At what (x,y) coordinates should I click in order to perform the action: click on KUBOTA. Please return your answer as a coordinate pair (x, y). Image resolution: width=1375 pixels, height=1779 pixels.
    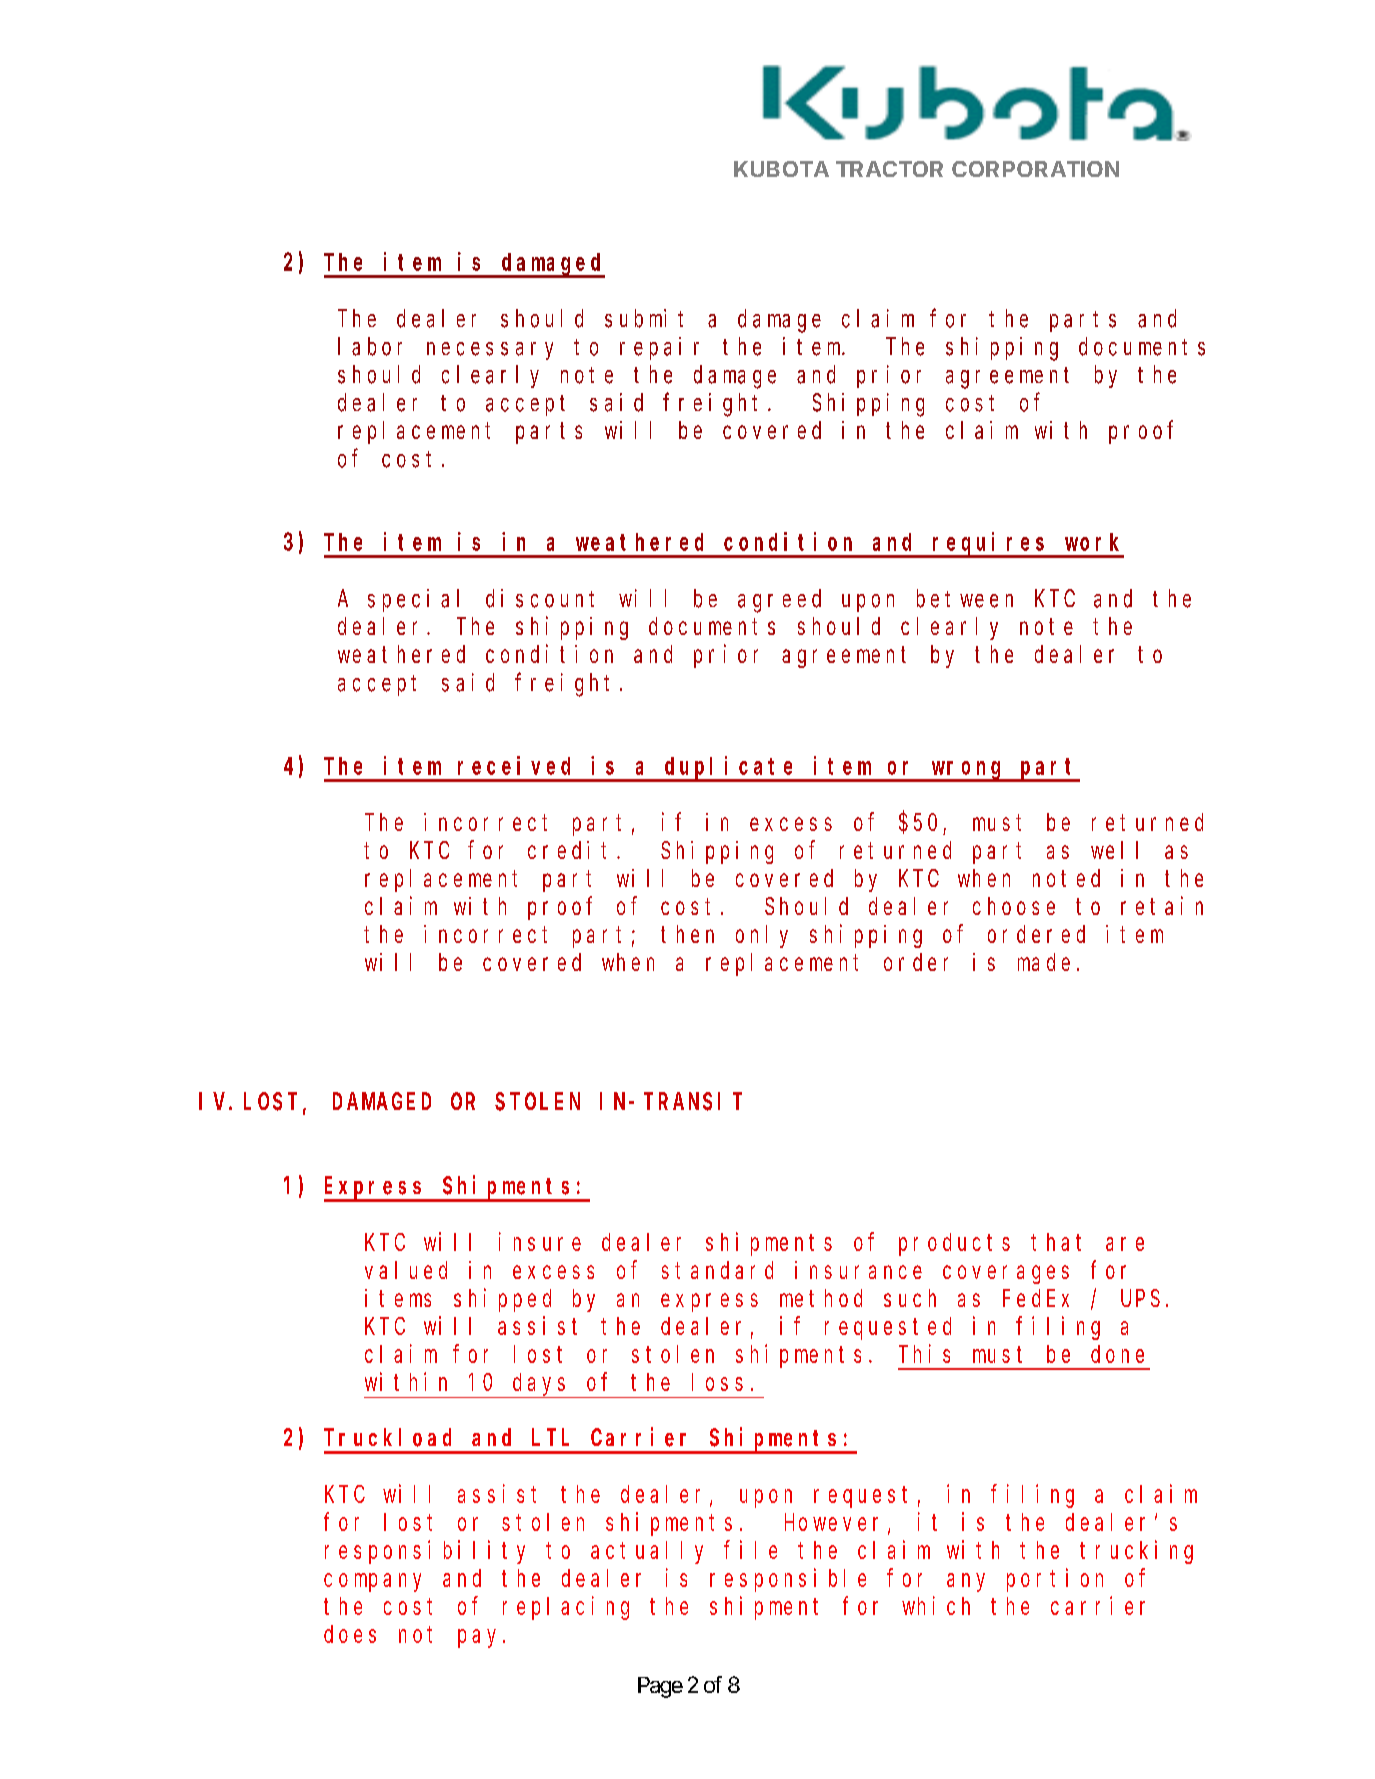
    Looking at the image, I should click on (781, 169).
